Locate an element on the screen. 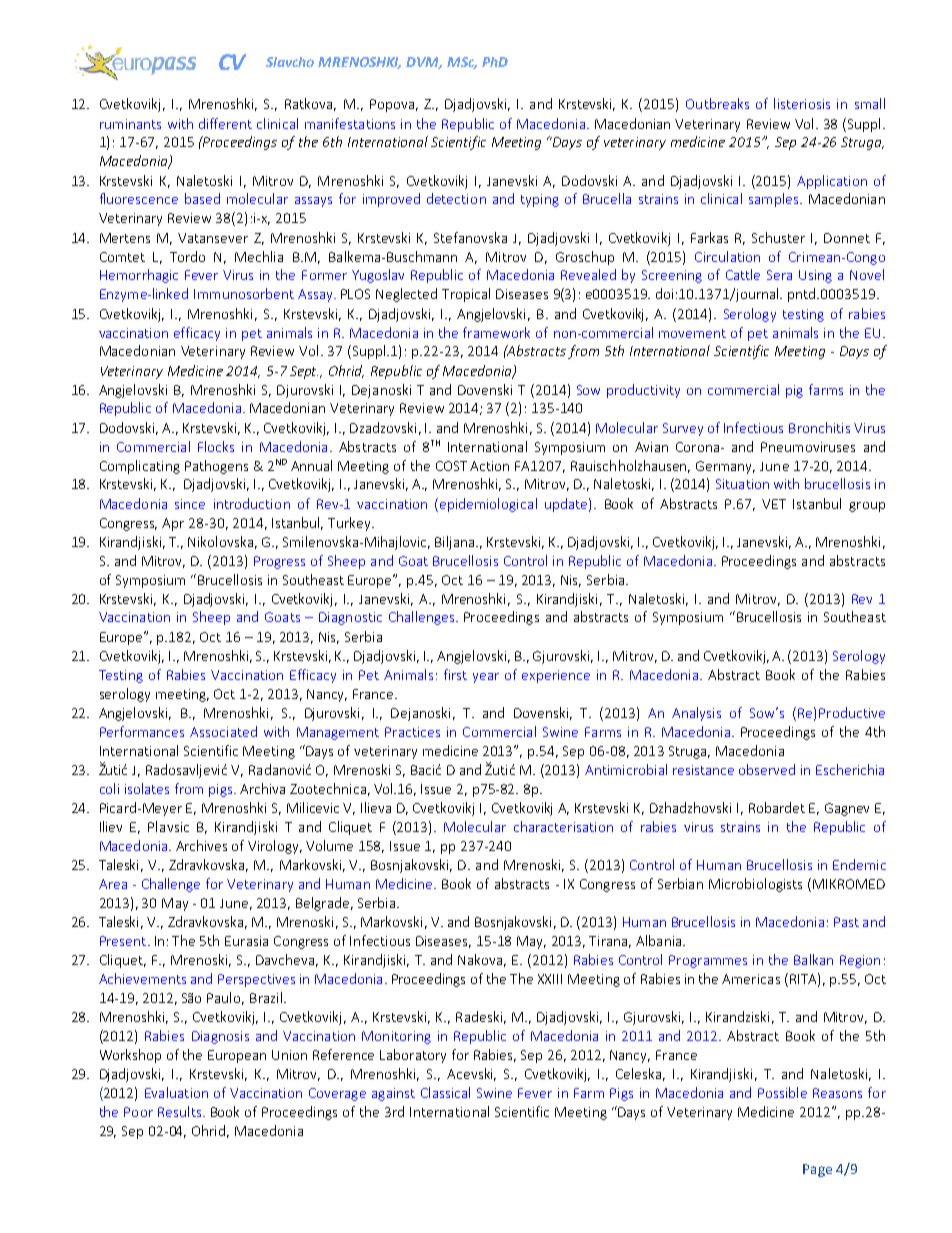  Analysis is located at coordinates (696, 714).
